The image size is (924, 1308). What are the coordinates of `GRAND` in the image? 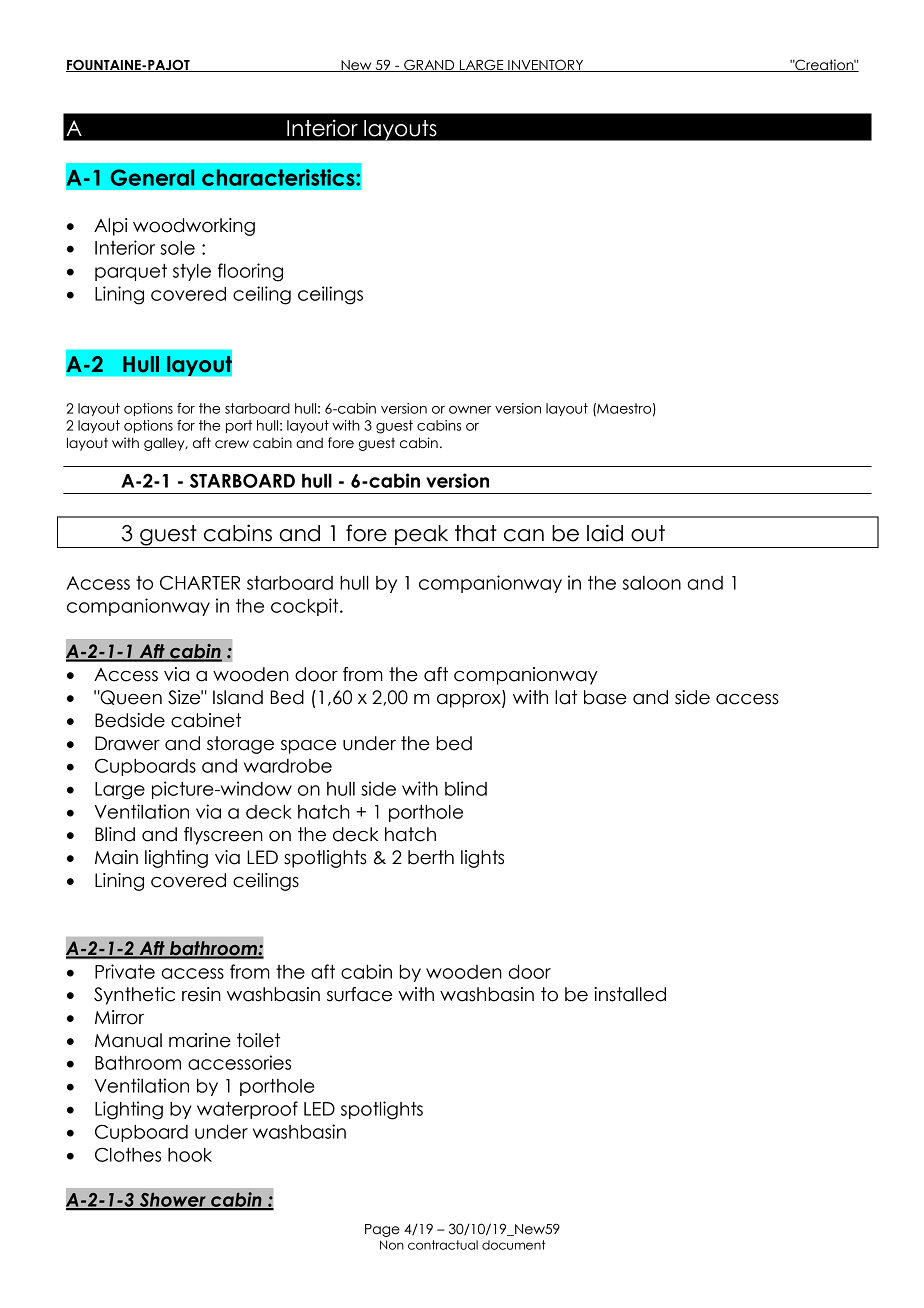 It's located at (429, 65).
